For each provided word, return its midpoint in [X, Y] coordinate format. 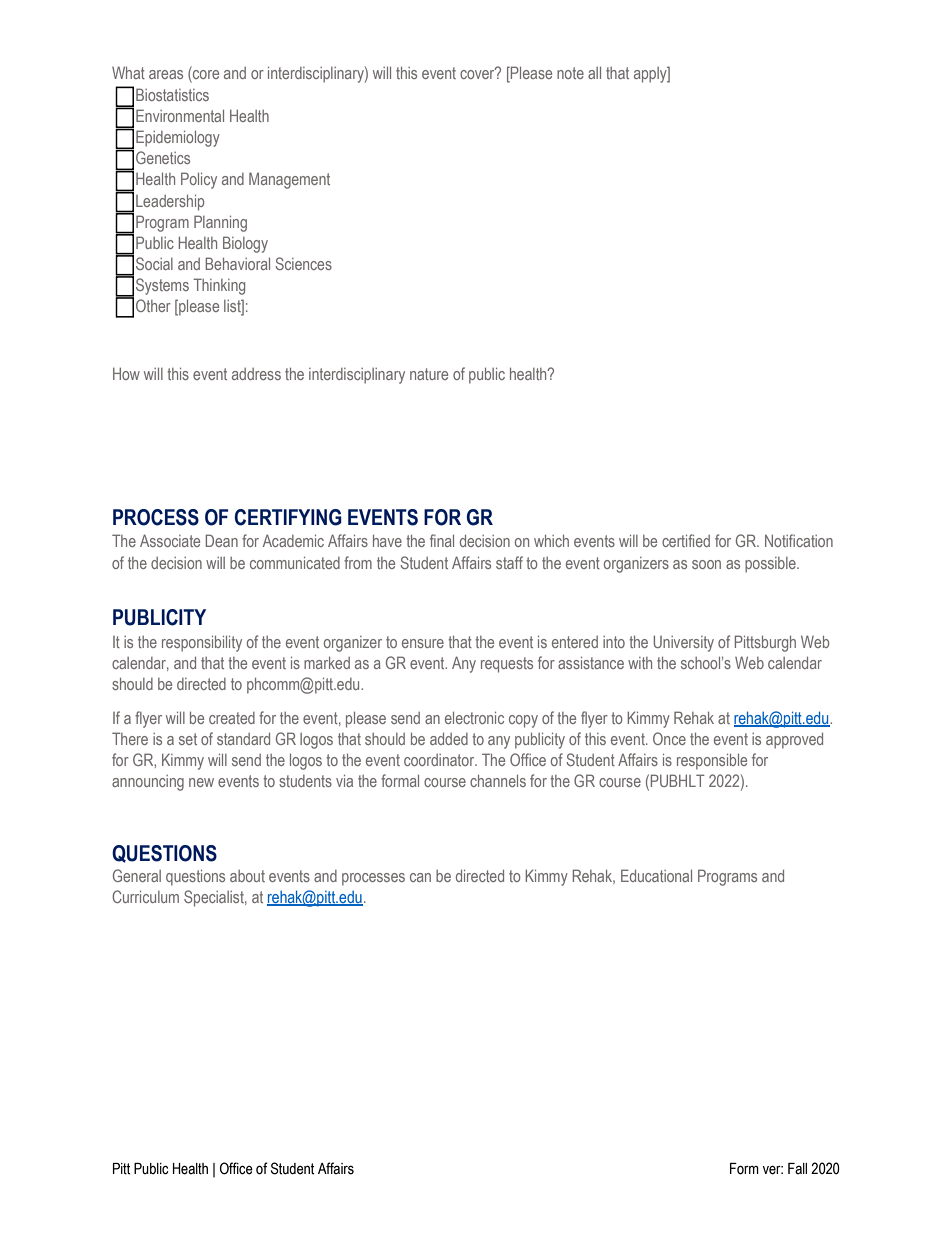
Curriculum [145, 896]
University [684, 643]
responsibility [202, 644]
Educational [656, 875]
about [247, 876]
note [570, 73]
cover [478, 73]
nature [429, 374]
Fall [797, 1168]
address [256, 374]
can [420, 877]
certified [686, 540]
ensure [423, 643]
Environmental [180, 115]
